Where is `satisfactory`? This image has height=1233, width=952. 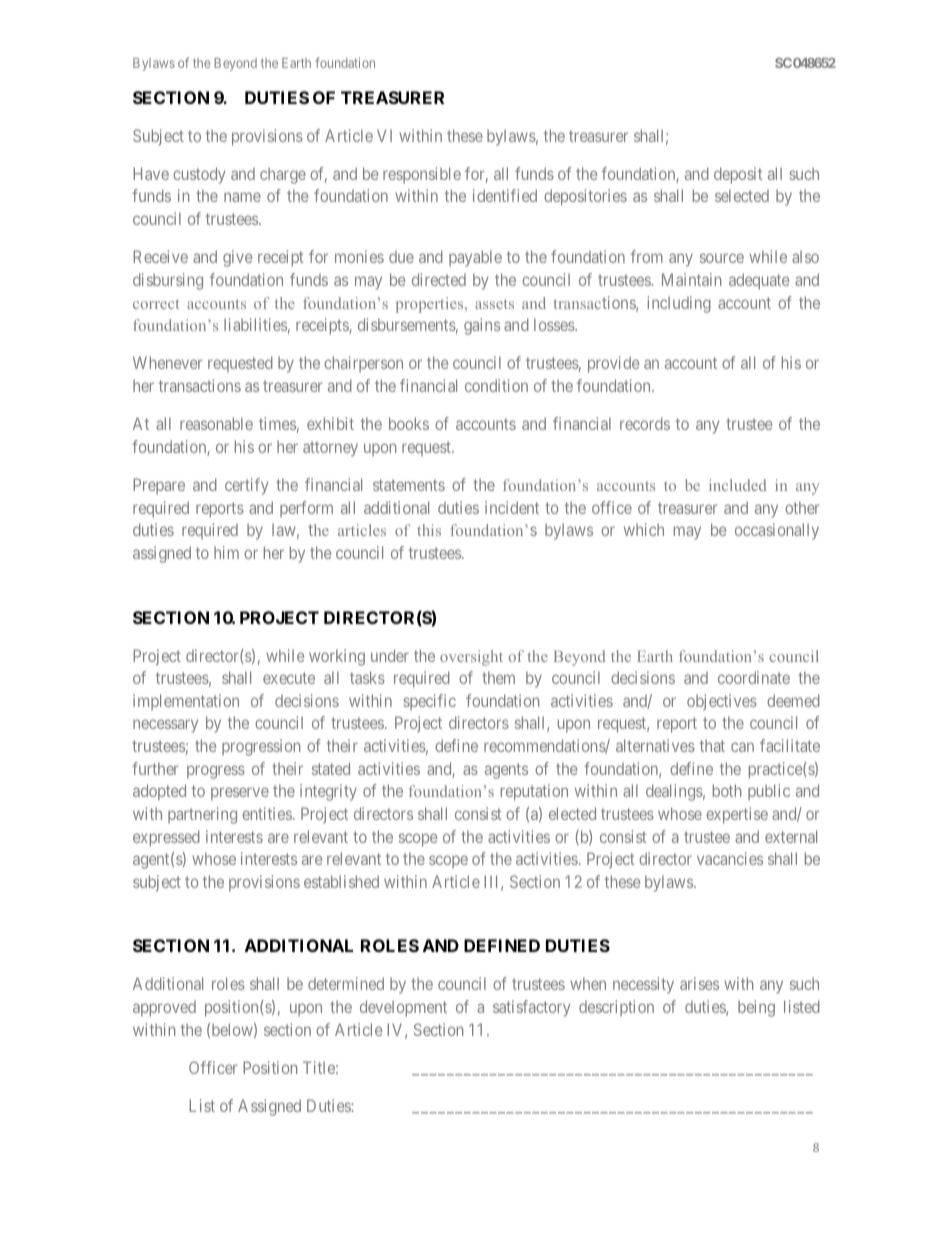 satisfactory is located at coordinates (531, 1008).
